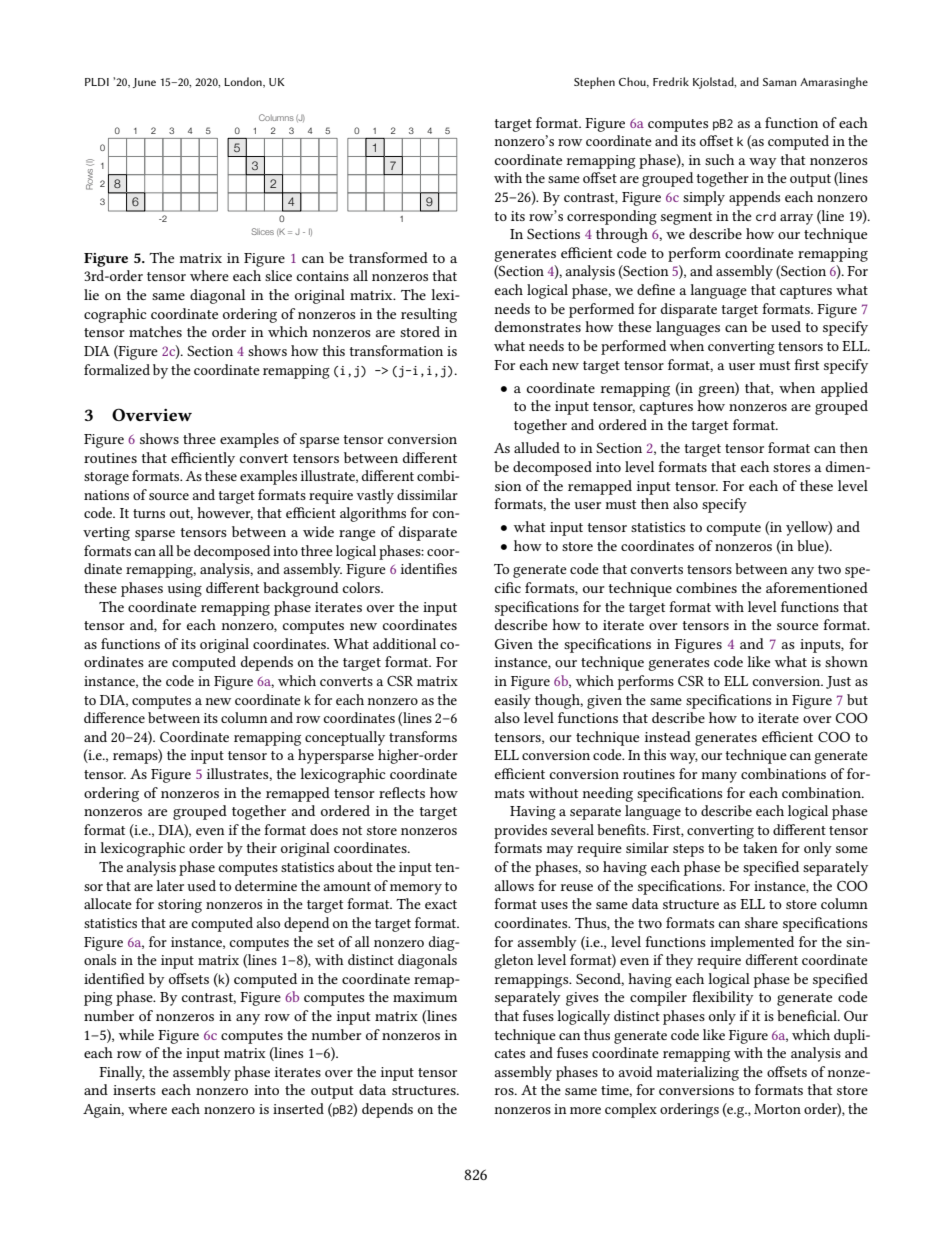  What do you see at coordinates (585, 1110) in the page?
I see `more` at bounding box center [585, 1110].
